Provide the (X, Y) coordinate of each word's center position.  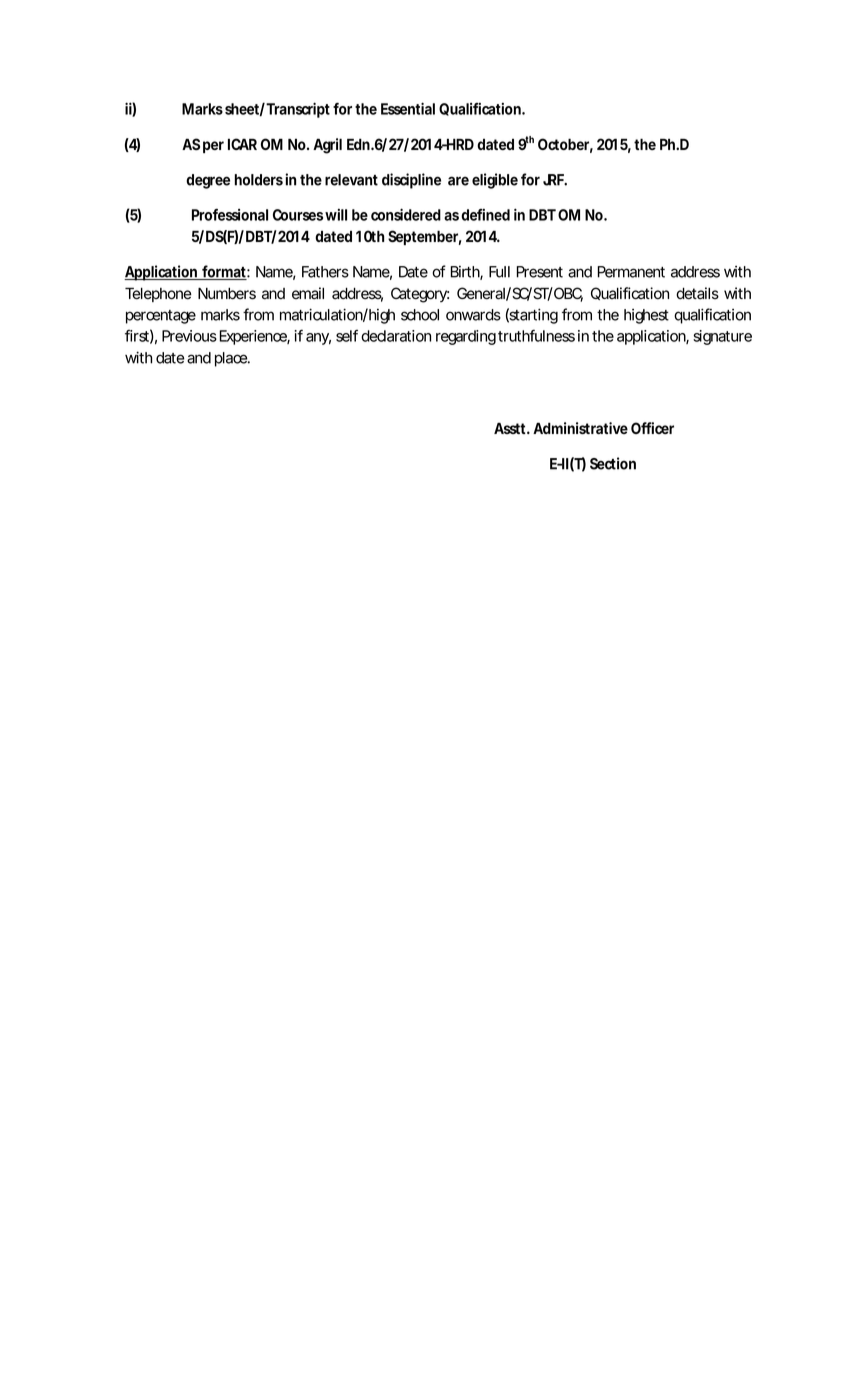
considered (406, 214)
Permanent (631, 272)
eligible (495, 181)
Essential (408, 108)
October (565, 145)
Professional (230, 215)
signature (722, 337)
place (232, 359)
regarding (466, 337)
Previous (189, 336)
